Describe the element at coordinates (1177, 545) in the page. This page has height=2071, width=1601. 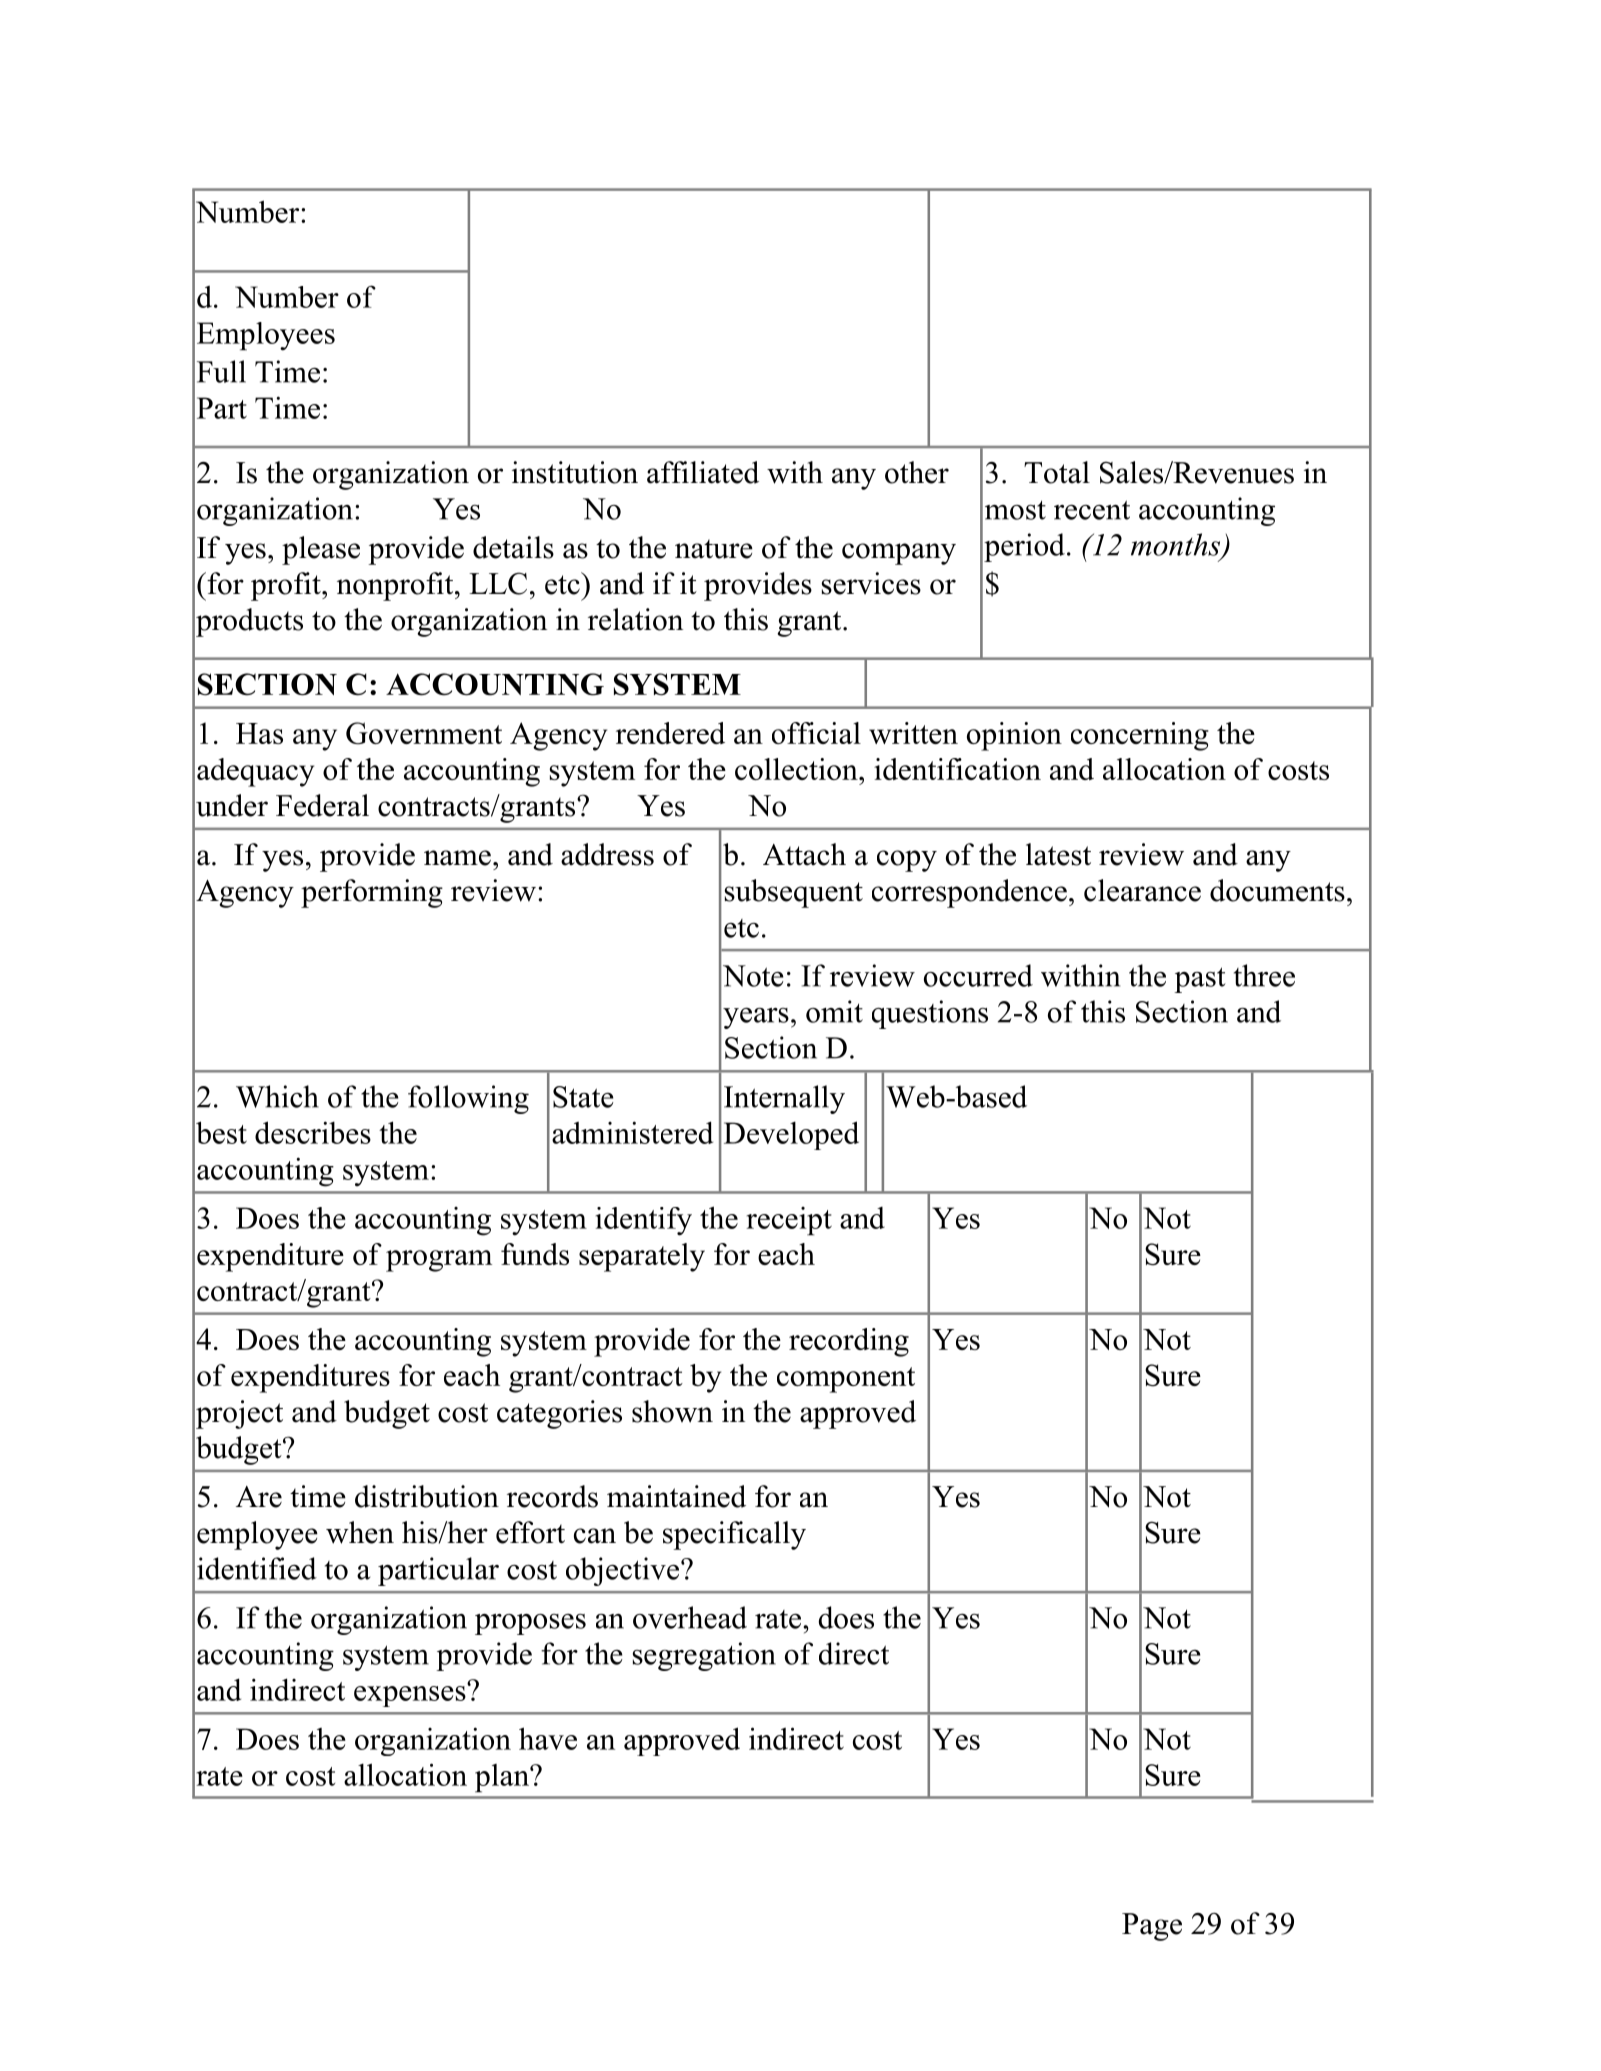
I see `months` at that location.
